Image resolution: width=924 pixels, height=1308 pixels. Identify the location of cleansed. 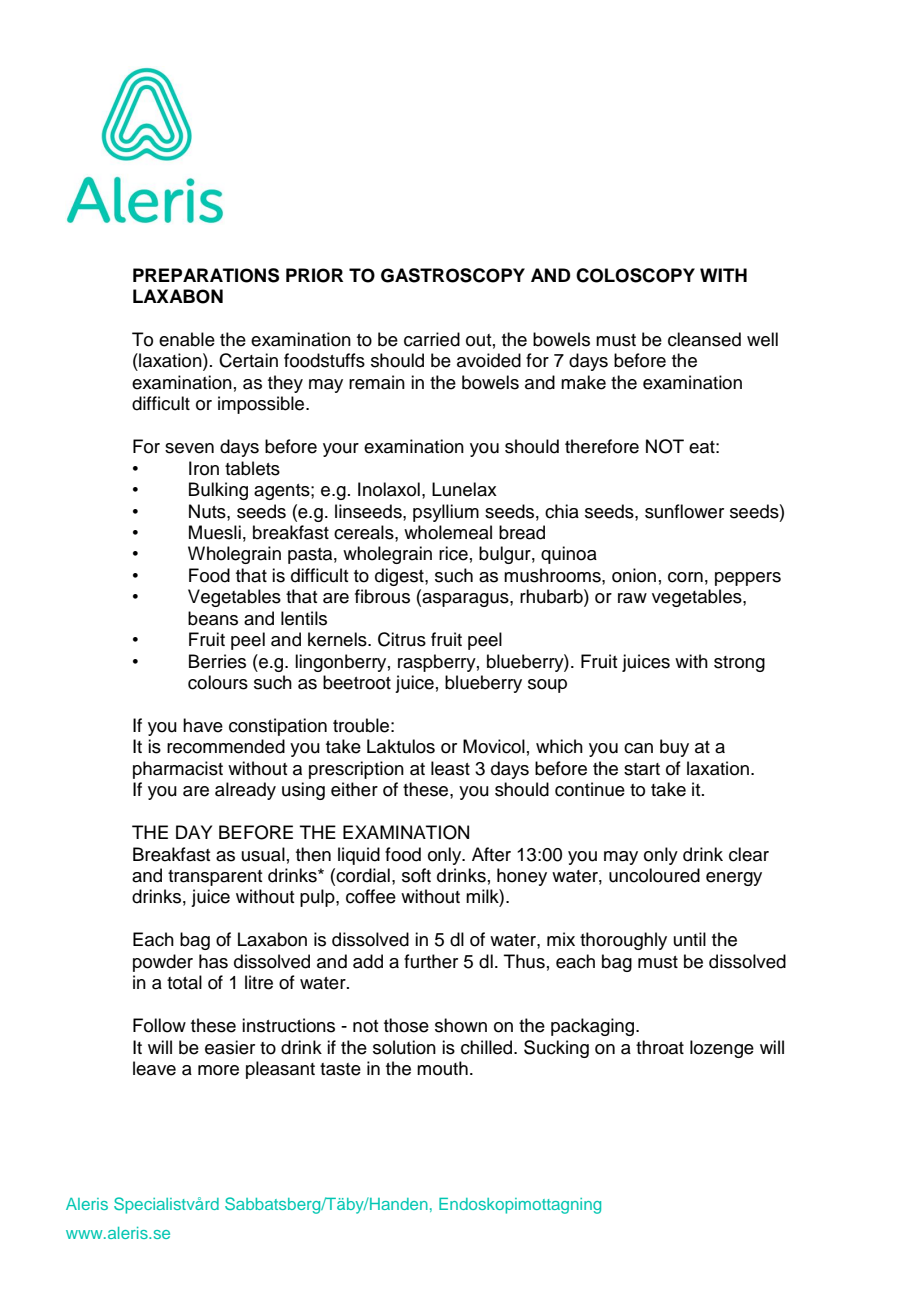
(704, 339).
